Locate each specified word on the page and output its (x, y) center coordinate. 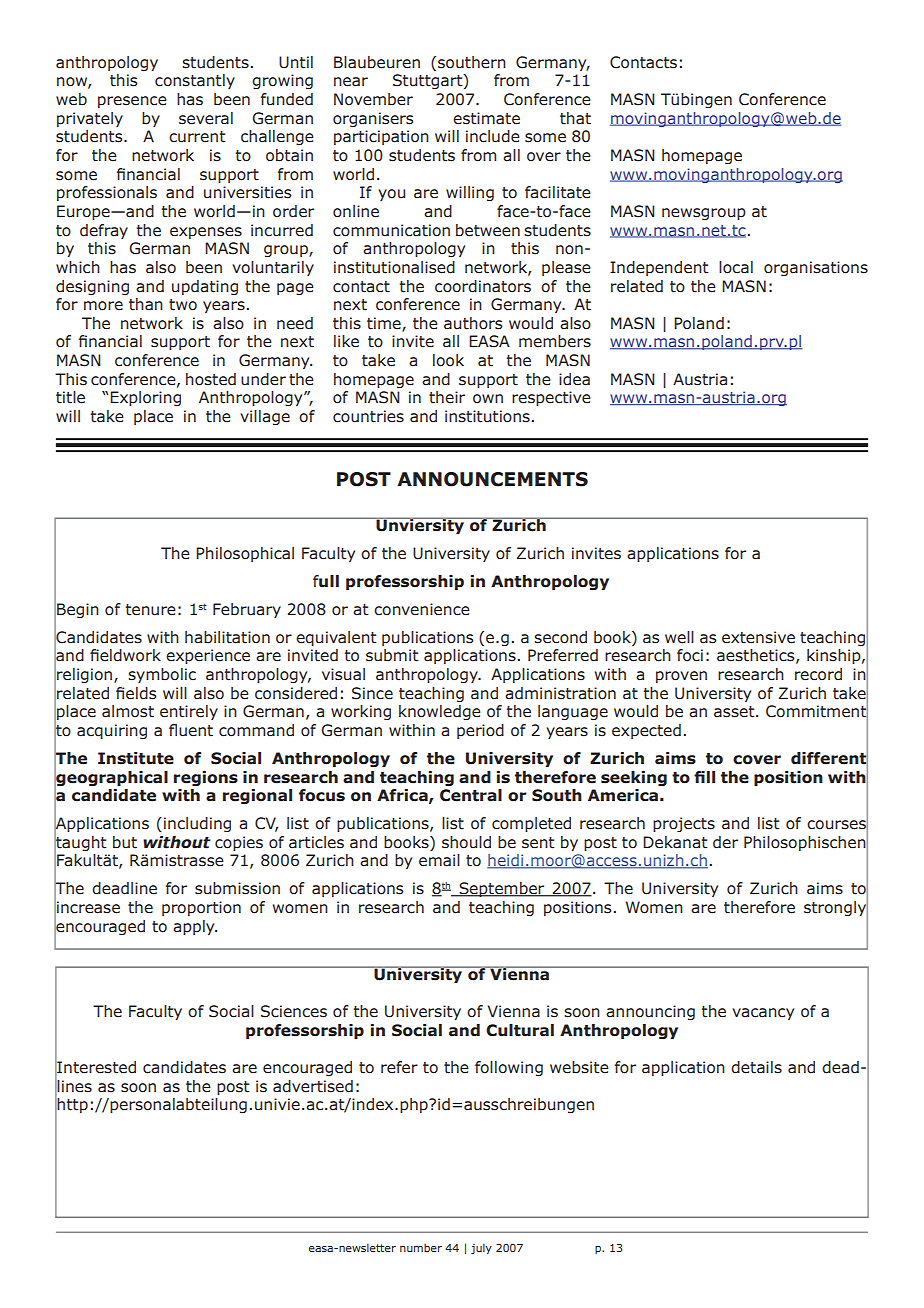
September (502, 889)
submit (392, 655)
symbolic (162, 675)
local (736, 267)
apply (195, 927)
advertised (313, 1086)
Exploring (145, 398)
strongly (836, 909)
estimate (486, 118)
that (575, 118)
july (481, 1248)
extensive (758, 637)
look (448, 360)
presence (132, 102)
